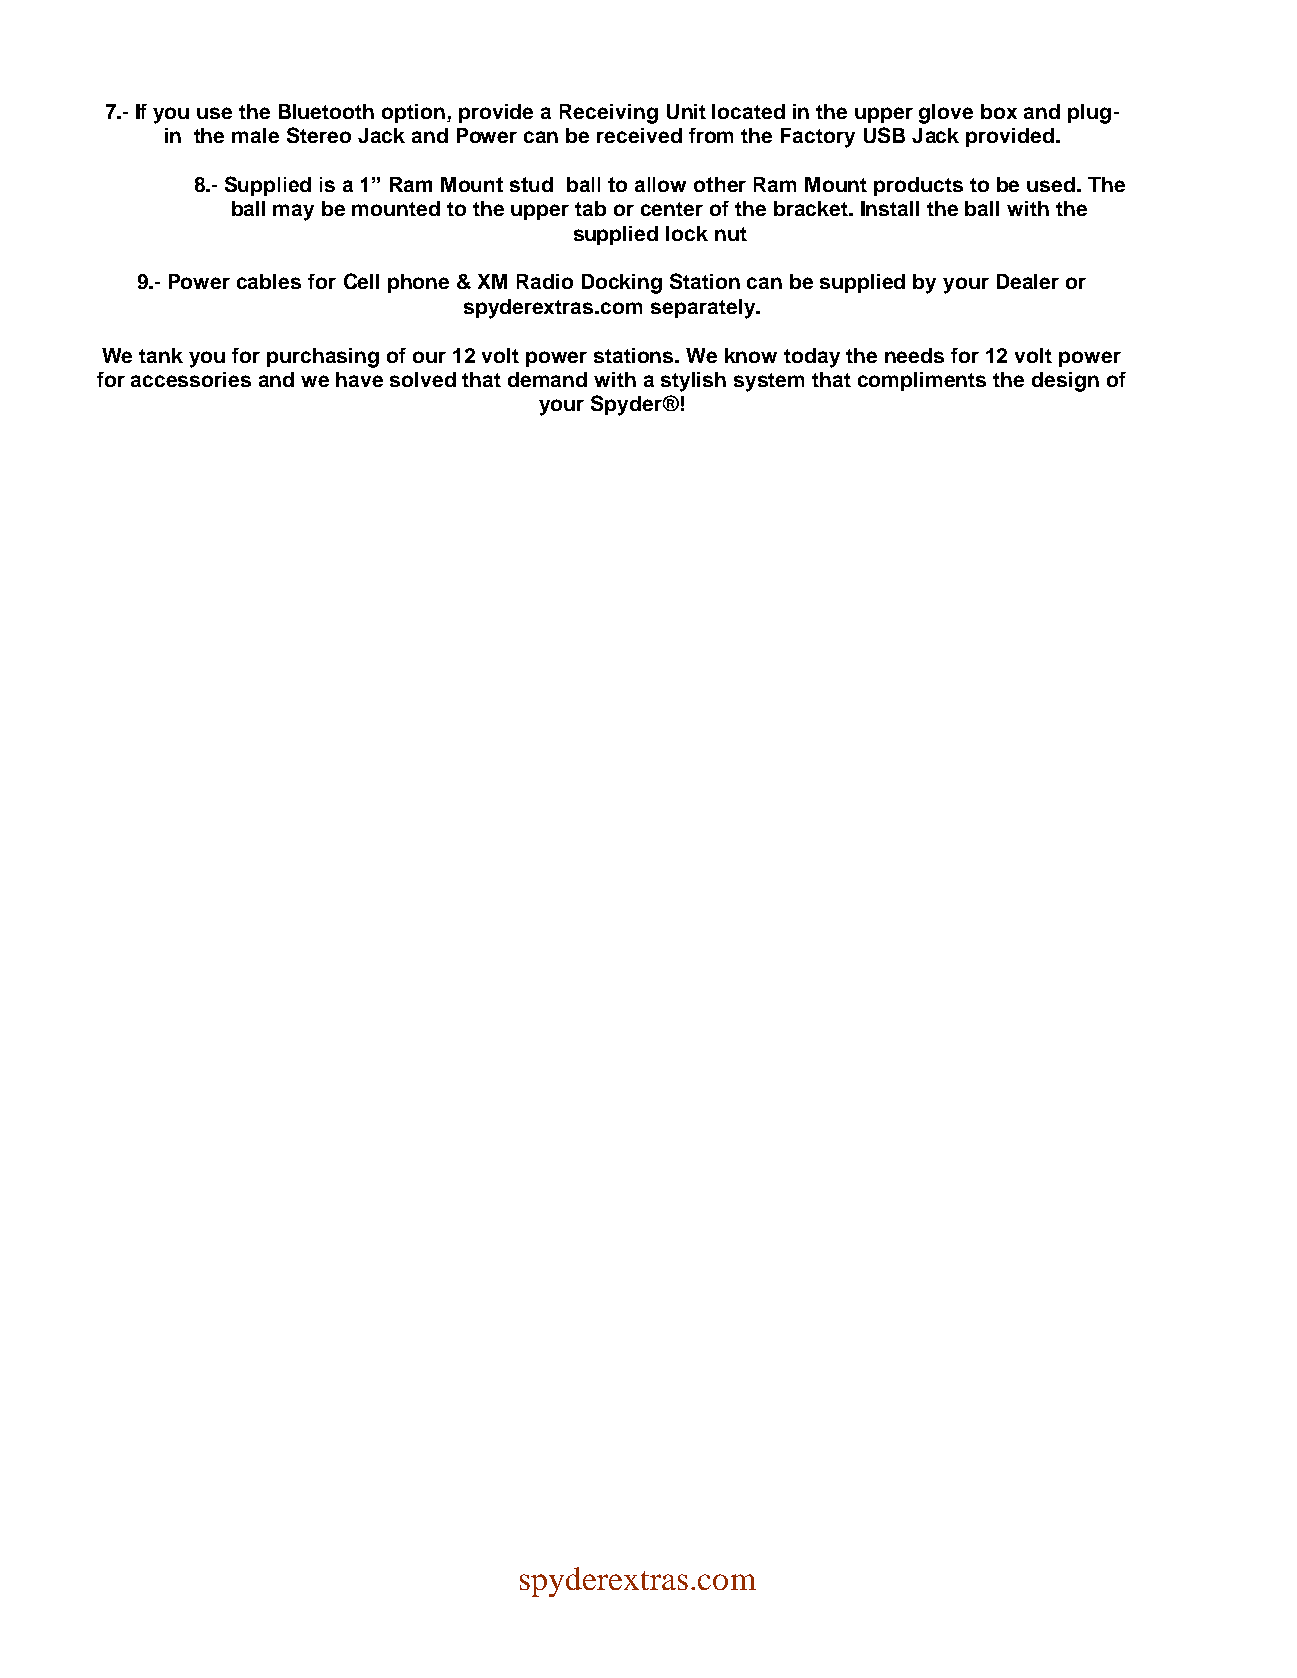  What do you see at coordinates (269, 281) in the screenshot?
I see `cables` at bounding box center [269, 281].
